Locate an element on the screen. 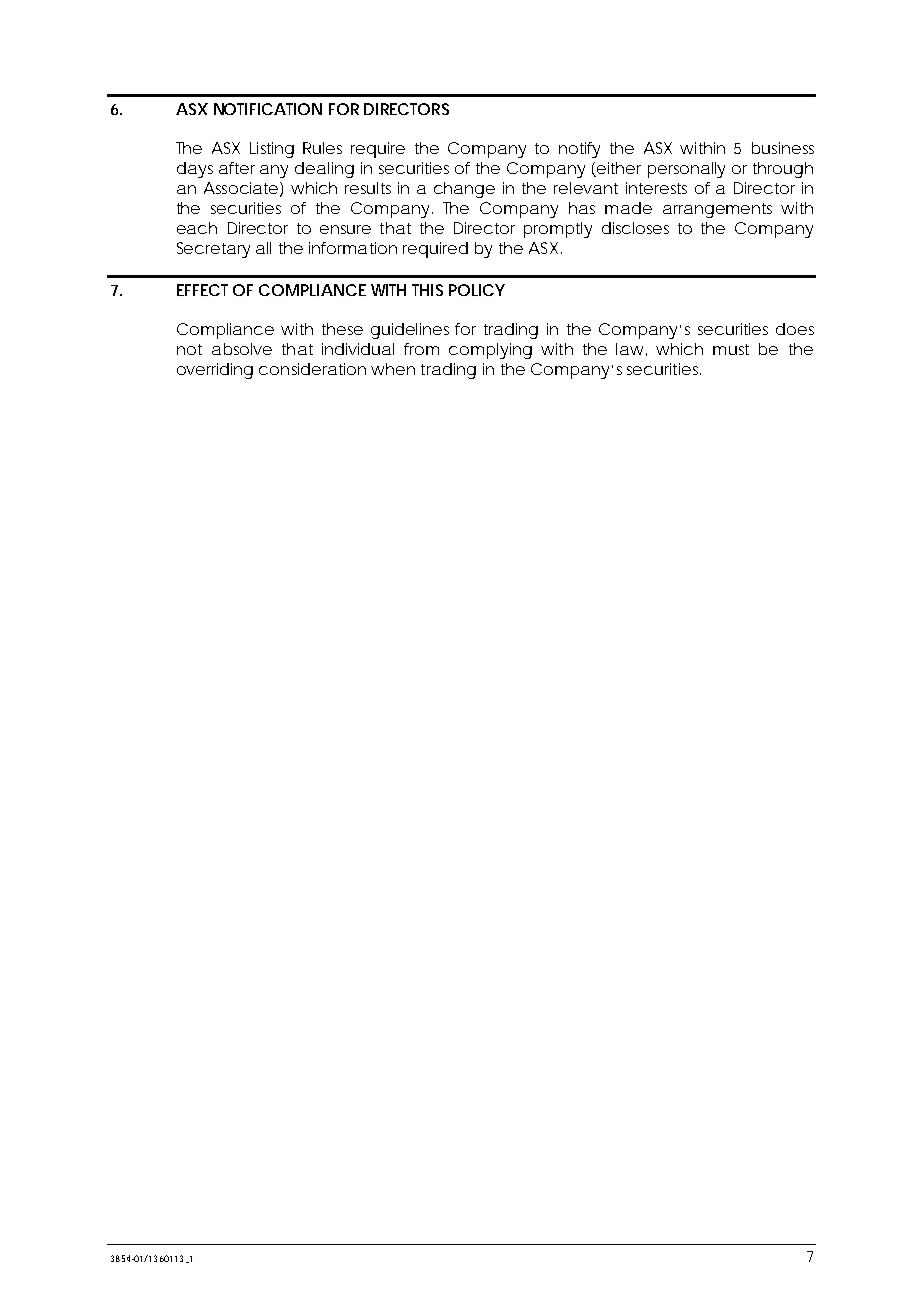 Image resolution: width=924 pixels, height=1308 pixels. complying is located at coordinates (490, 351).
